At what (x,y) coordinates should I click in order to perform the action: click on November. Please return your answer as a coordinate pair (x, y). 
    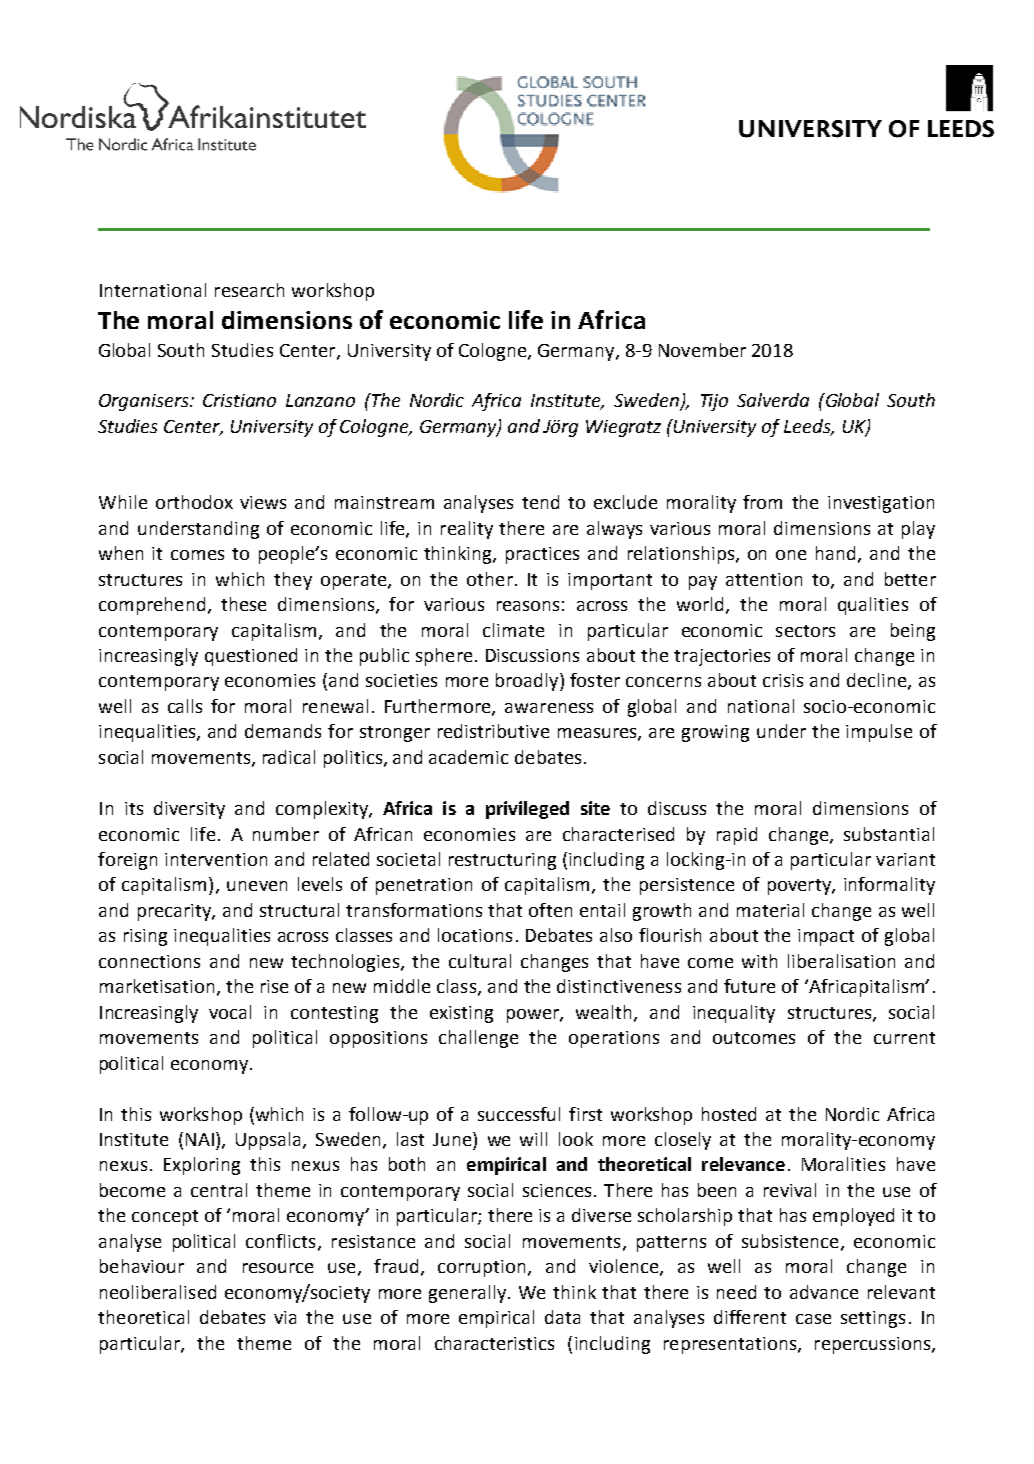
    Looking at the image, I should click on (702, 350).
